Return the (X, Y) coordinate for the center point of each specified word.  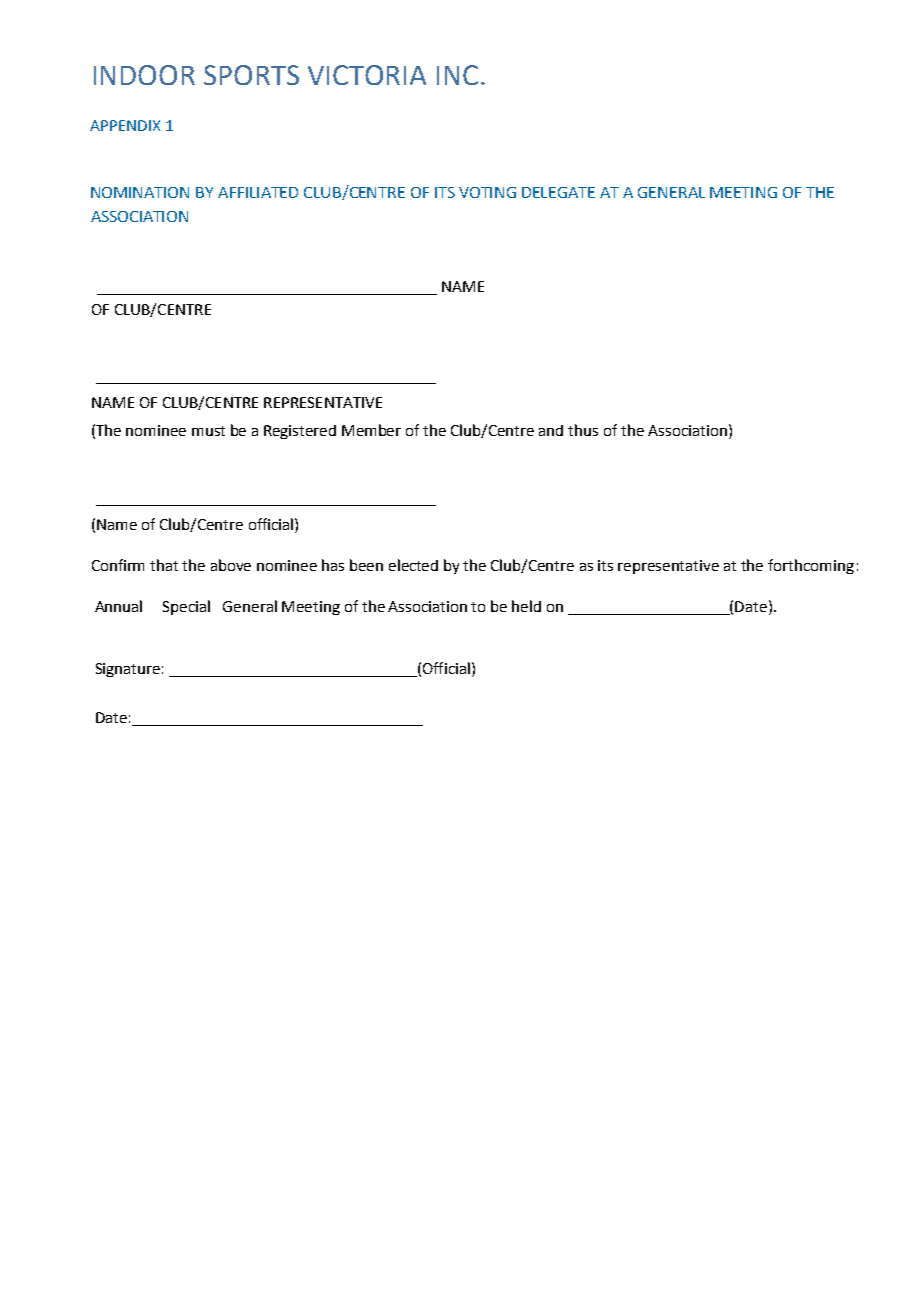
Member (371, 430)
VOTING (487, 192)
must (208, 431)
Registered (300, 432)
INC (457, 75)
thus (583, 430)
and (551, 430)
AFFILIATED (258, 192)
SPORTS (251, 75)
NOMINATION (140, 192)
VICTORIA (367, 75)
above (231, 565)
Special (186, 607)
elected (413, 565)
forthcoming (811, 566)
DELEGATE (558, 192)
